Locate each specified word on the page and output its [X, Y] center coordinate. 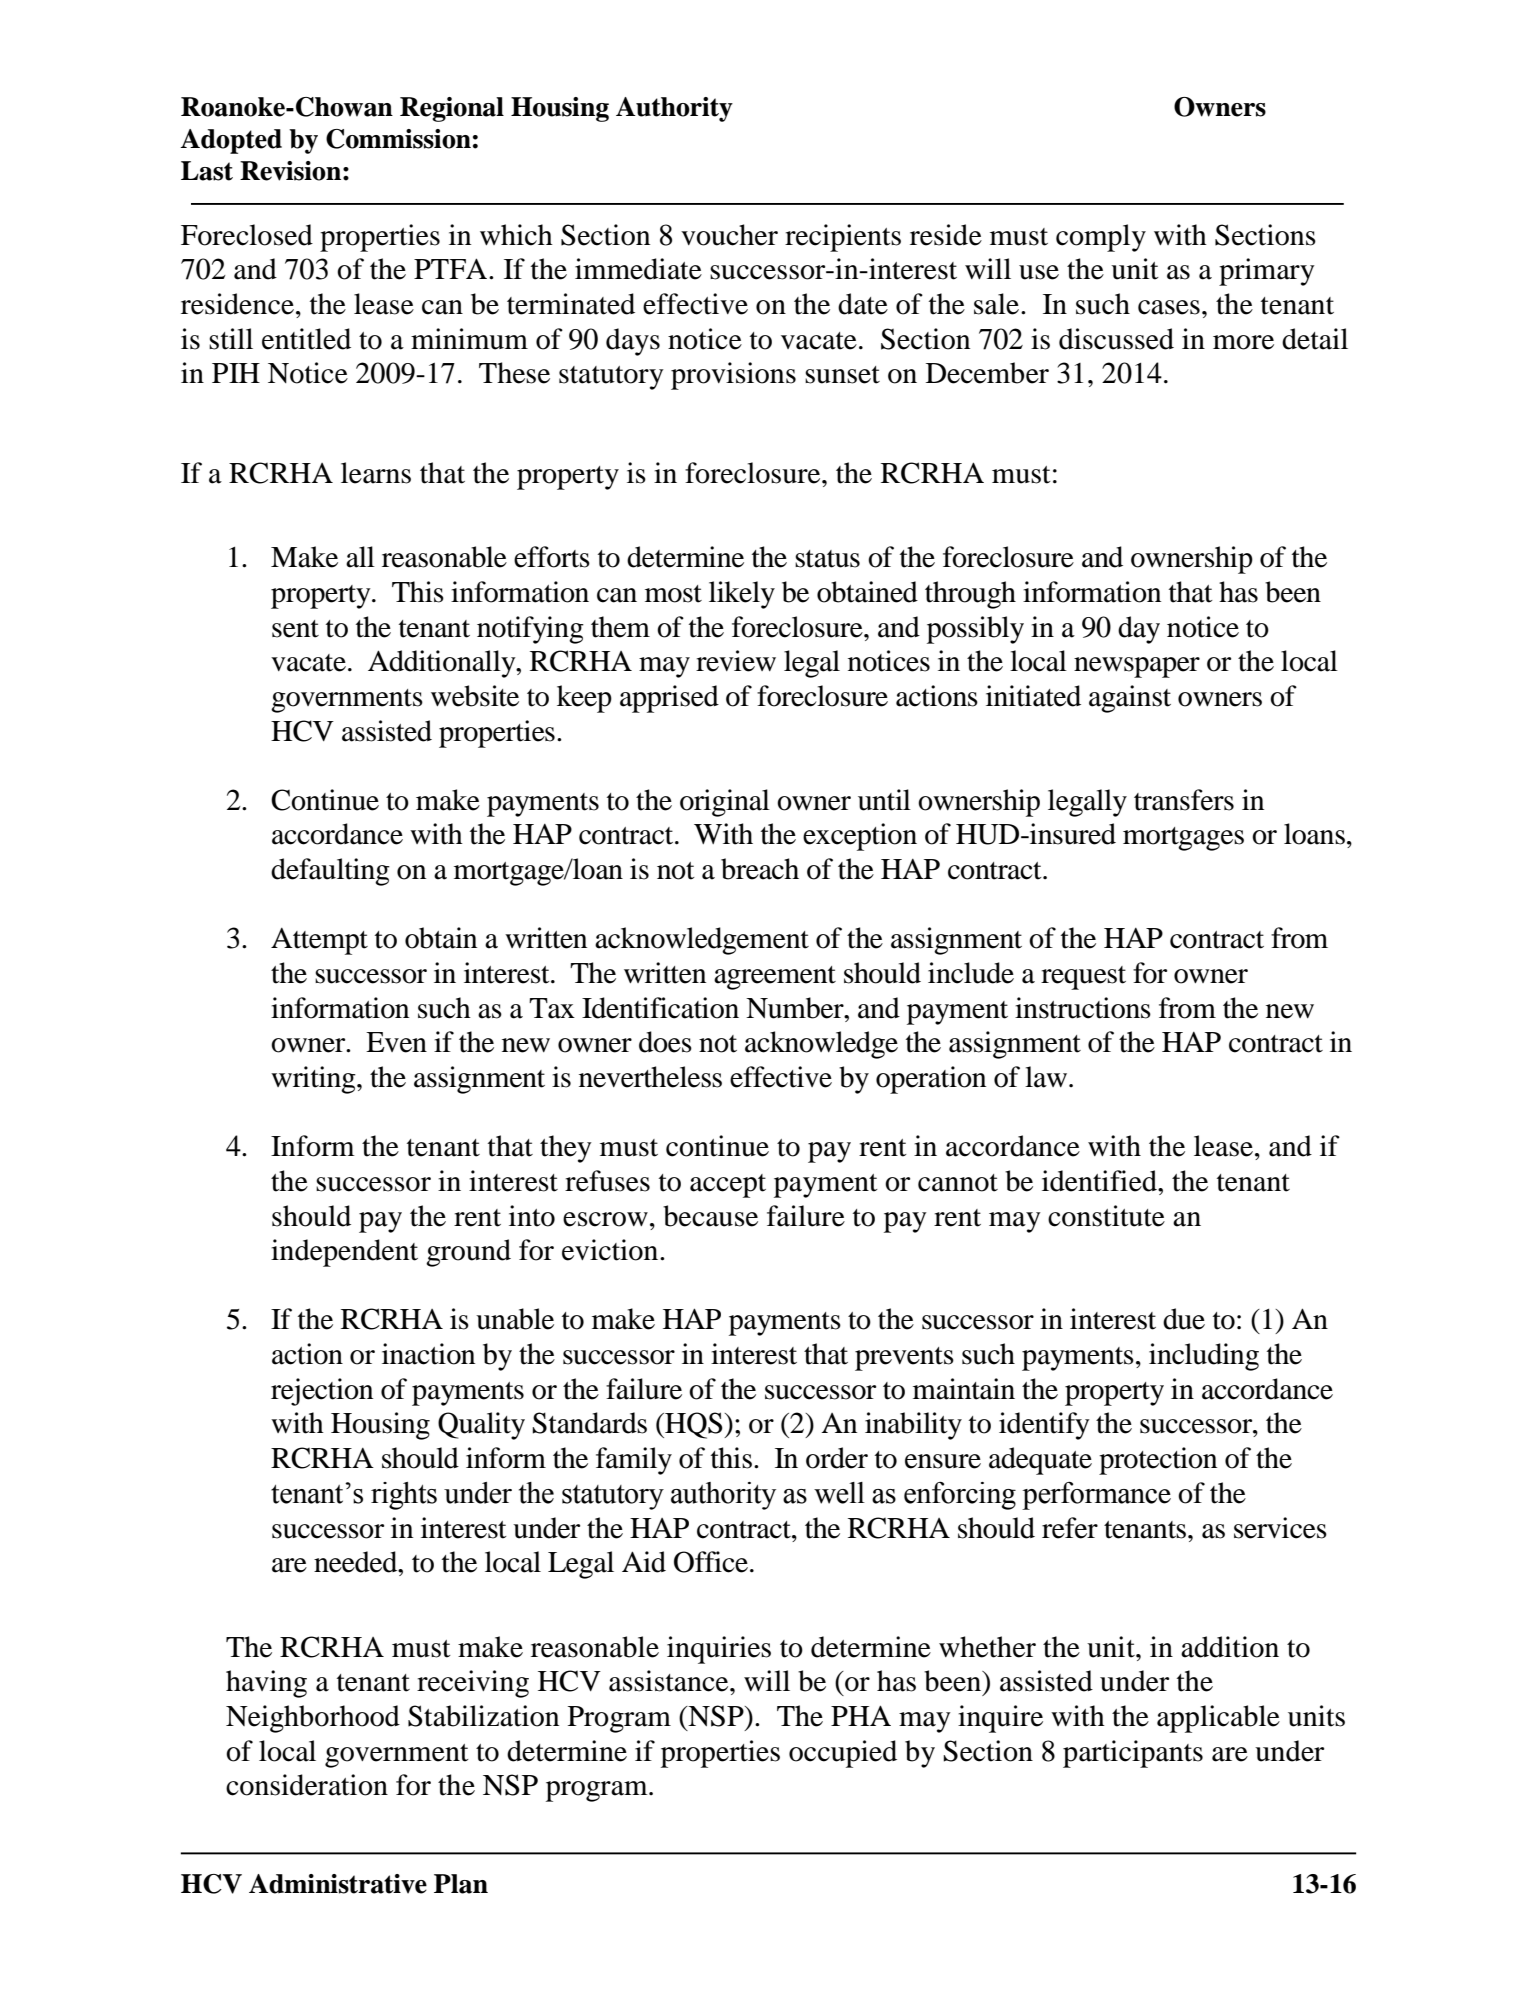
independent [344, 1253]
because [710, 1216]
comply [1101, 238]
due [1184, 1319]
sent [295, 629]
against [1130, 699]
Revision [290, 171]
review [736, 661]
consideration [307, 1785]
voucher [729, 235]
